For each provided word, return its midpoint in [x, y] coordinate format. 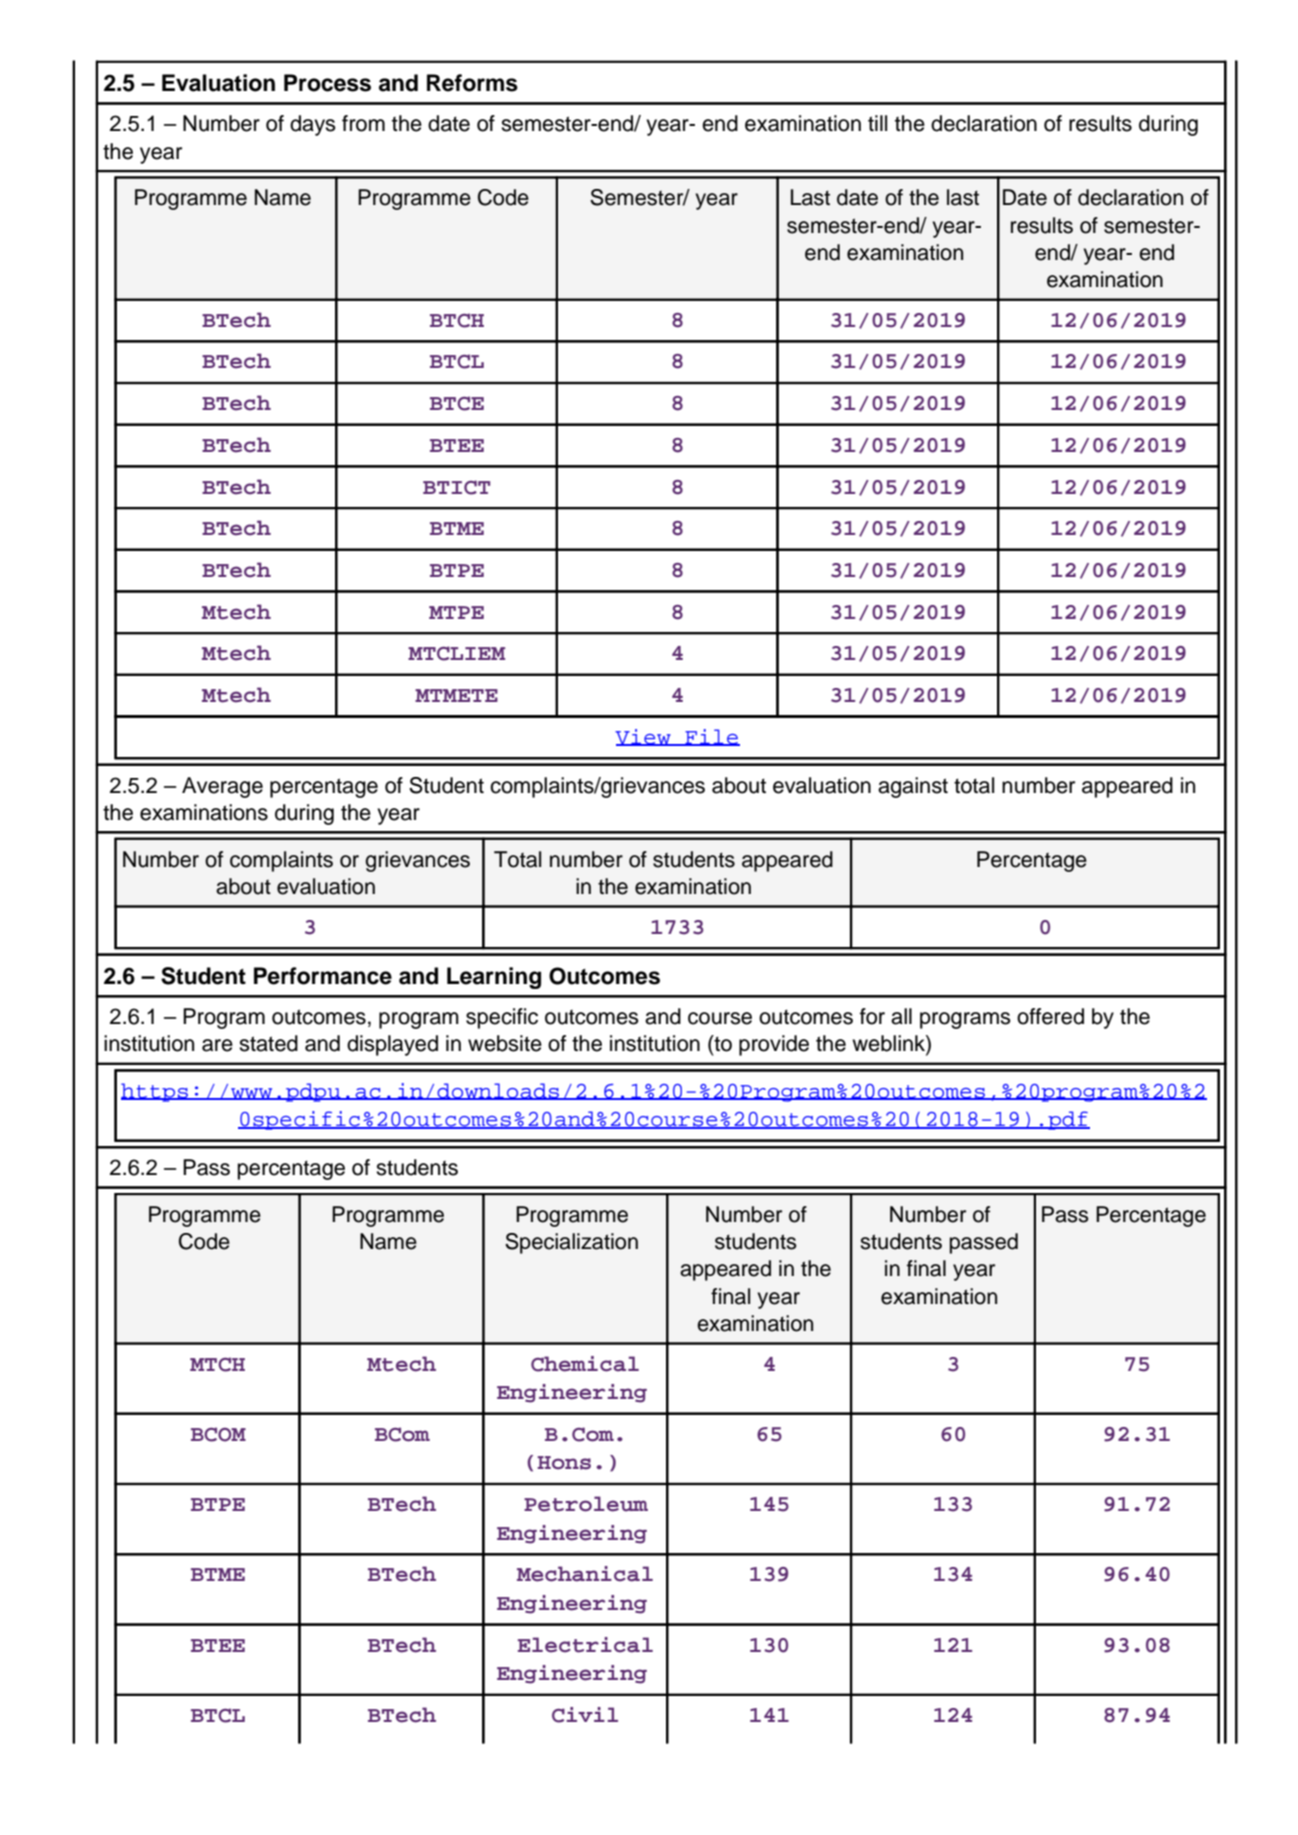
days [313, 125]
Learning [494, 978]
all [901, 1016]
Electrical [585, 1645]
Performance [323, 976]
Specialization [571, 1243]
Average [222, 787]
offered [1050, 1016]
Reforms [472, 83]
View [644, 737]
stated [268, 1043]
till [877, 123]
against [913, 787]
